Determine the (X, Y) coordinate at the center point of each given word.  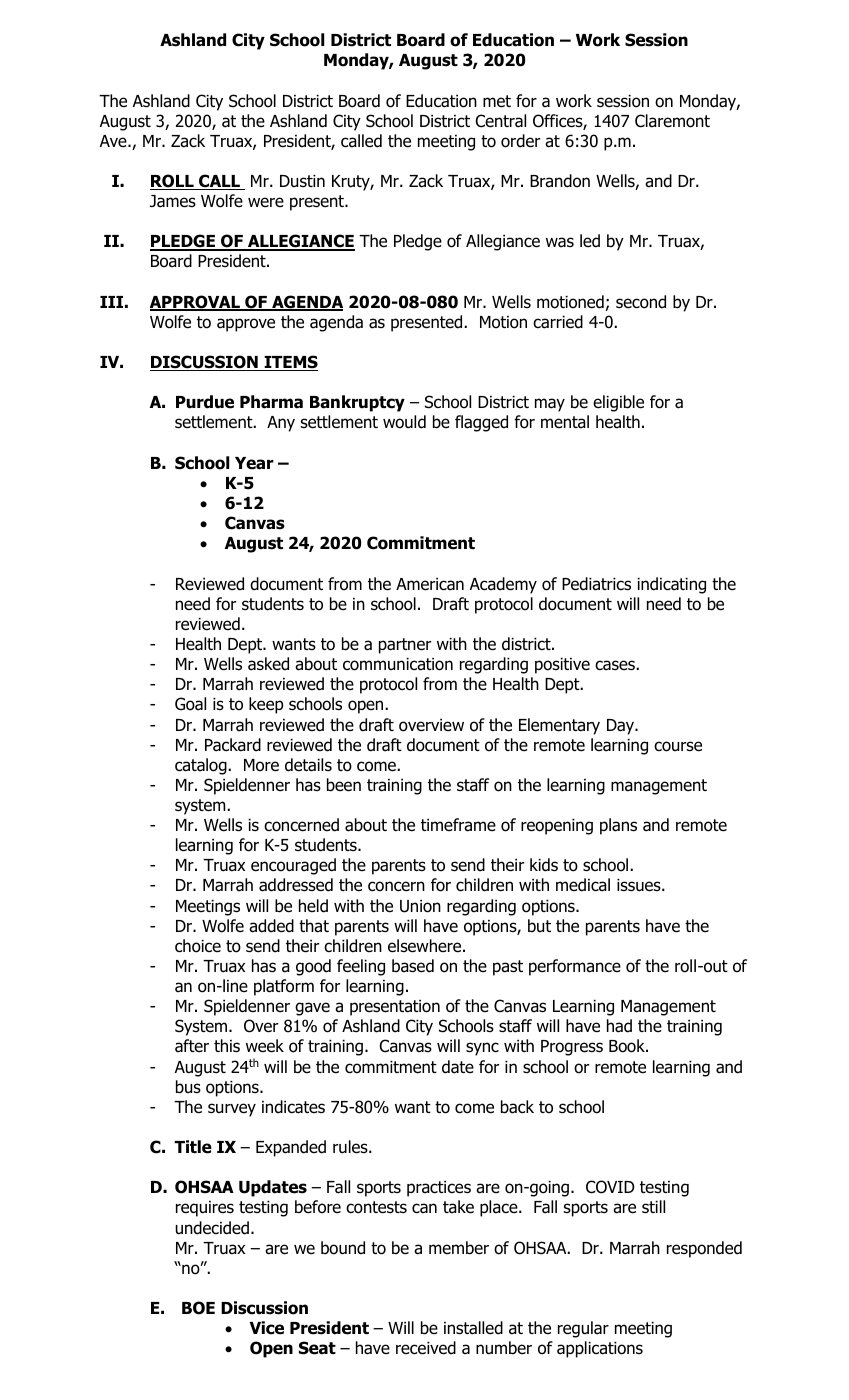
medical (583, 885)
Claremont (672, 121)
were (266, 202)
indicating (671, 585)
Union (420, 906)
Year (254, 463)
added (271, 926)
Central (501, 121)
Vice (267, 1328)
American (430, 584)
